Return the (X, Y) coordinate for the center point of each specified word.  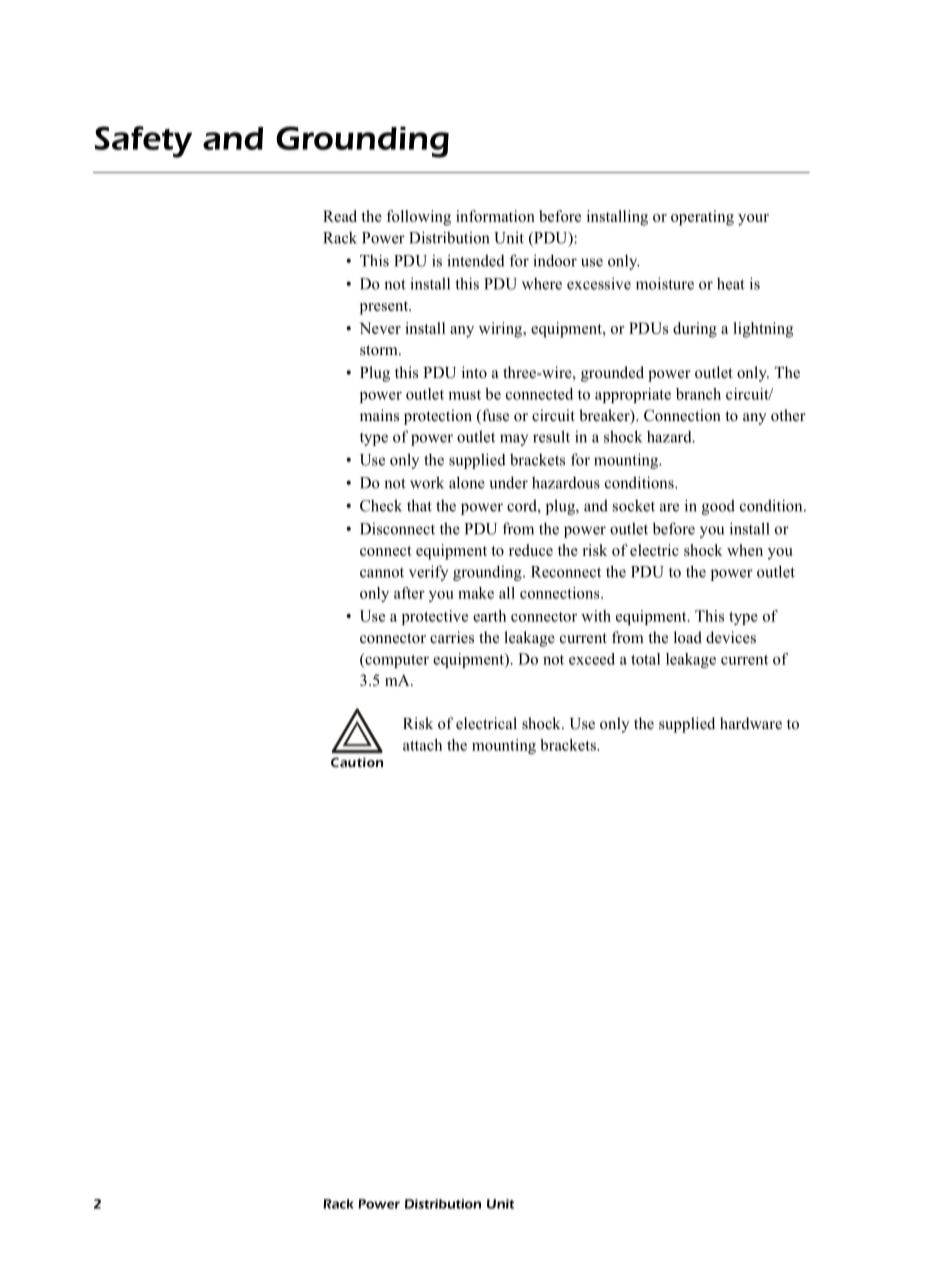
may (514, 440)
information (495, 216)
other (788, 415)
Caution (357, 762)
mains (379, 415)
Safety (143, 142)
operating (702, 218)
